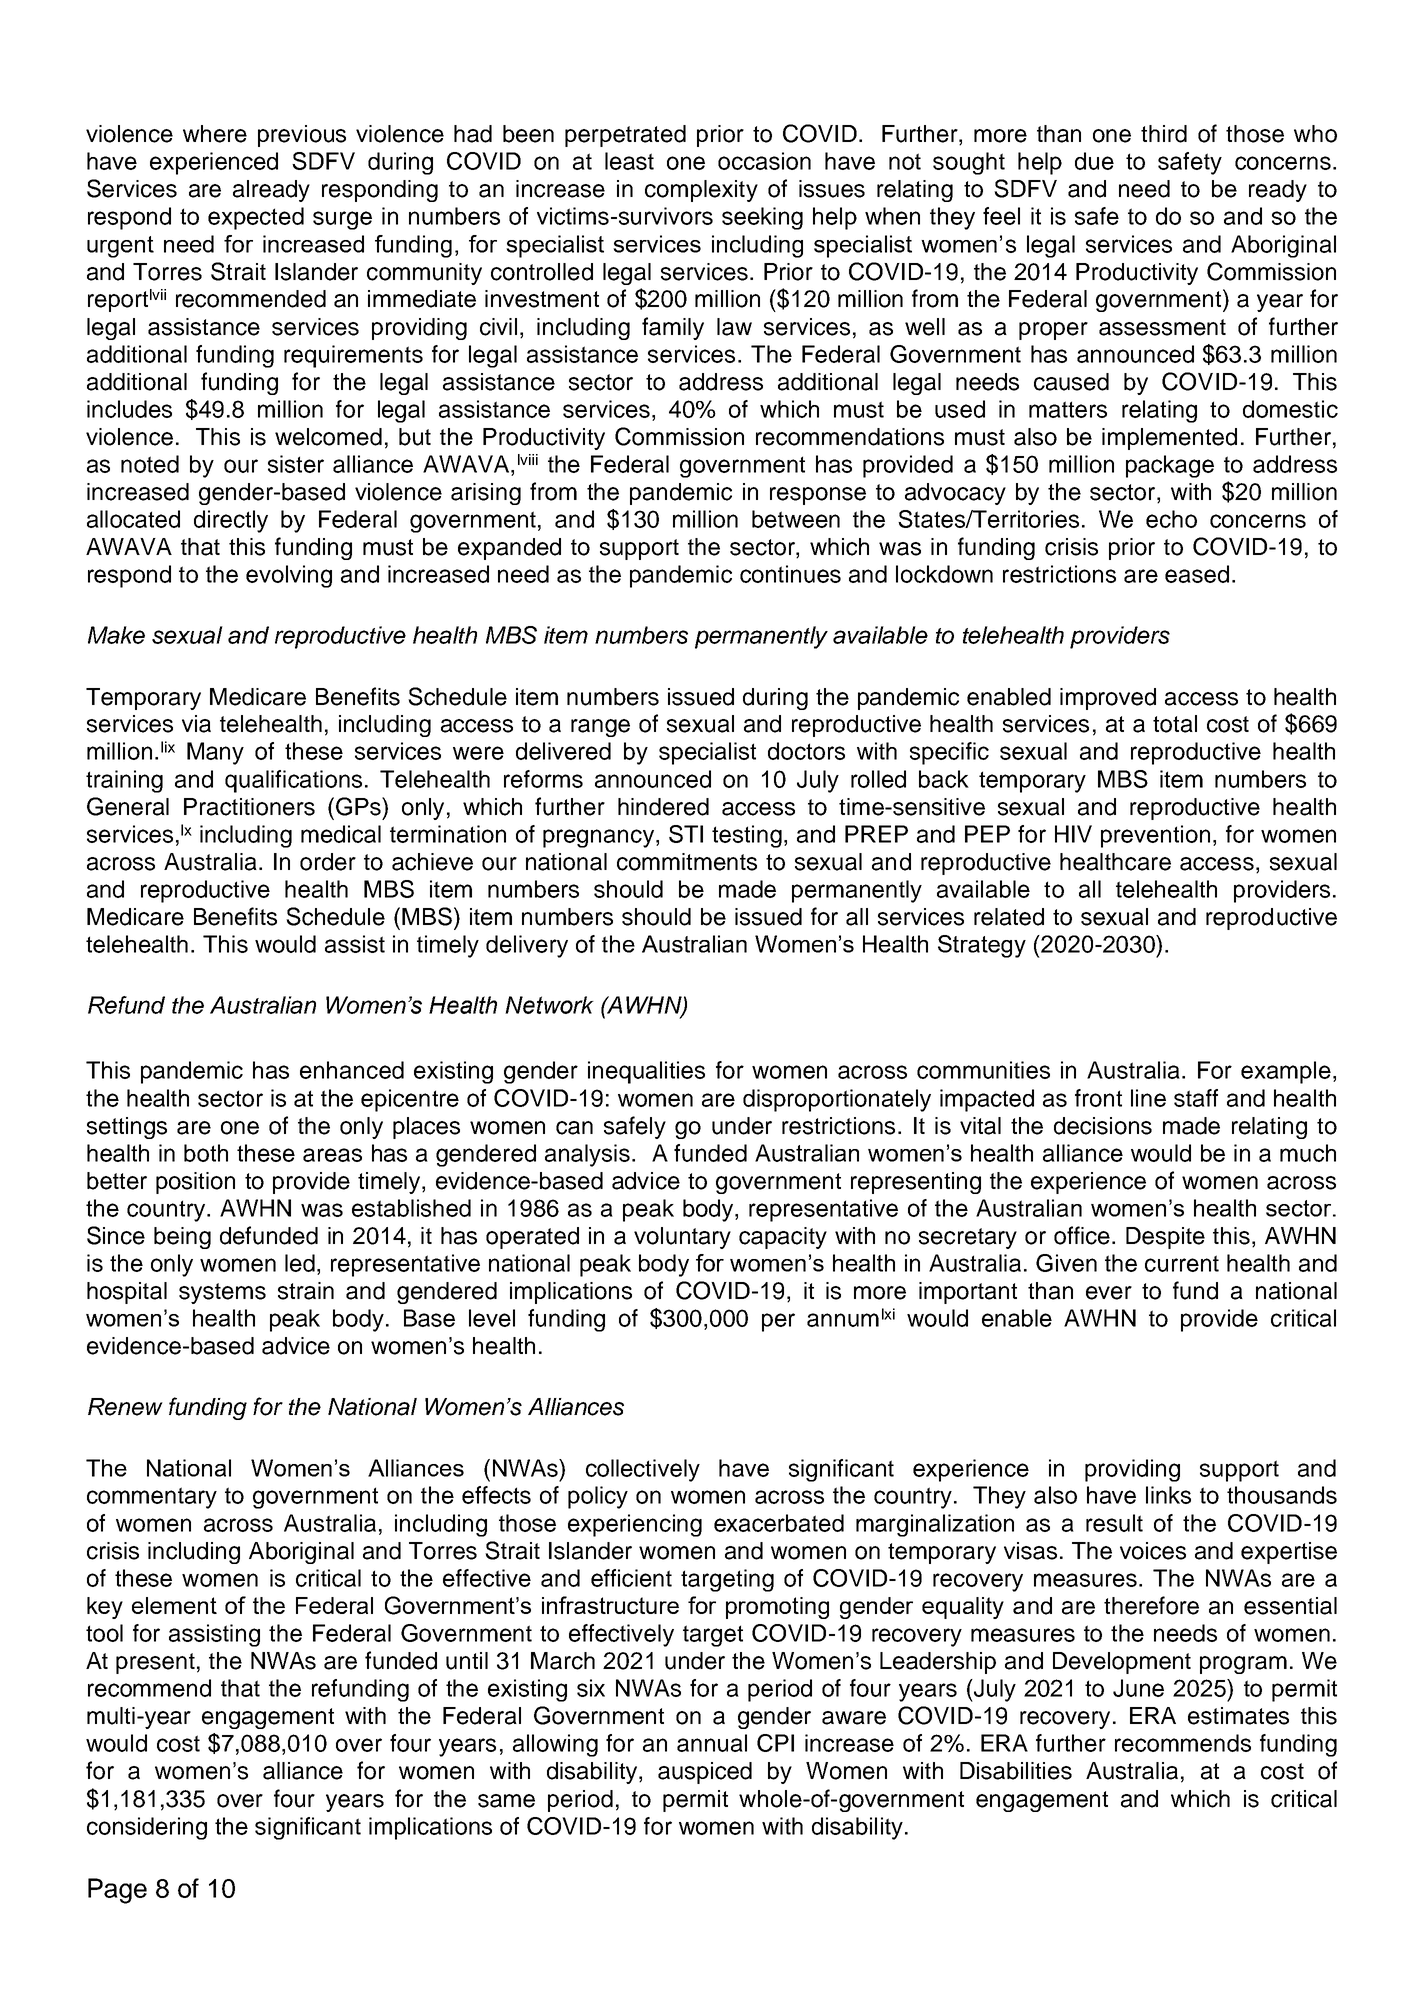 This screenshot has height=2016, width=1424. What do you see at coordinates (1182, 1263) in the screenshot?
I see `current` at bounding box center [1182, 1263].
